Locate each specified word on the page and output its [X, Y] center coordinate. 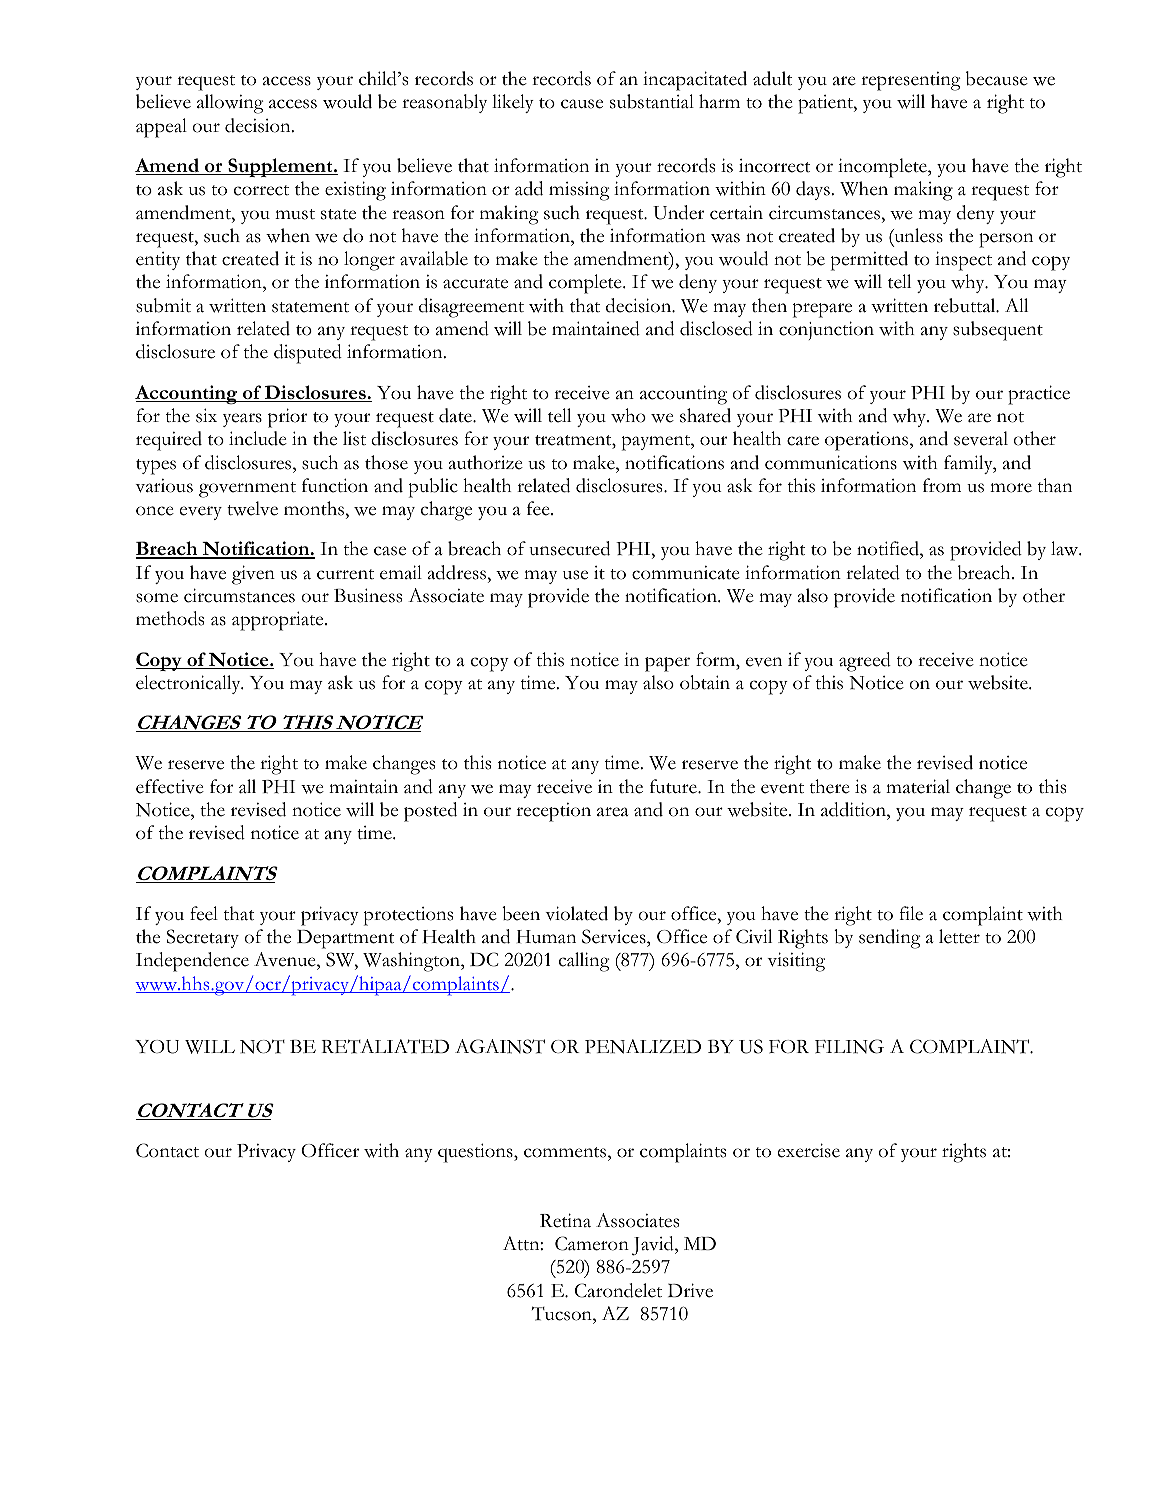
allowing [230, 104]
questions [476, 1153]
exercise [809, 1150]
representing [910, 81]
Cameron [592, 1243]
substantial [652, 101]
